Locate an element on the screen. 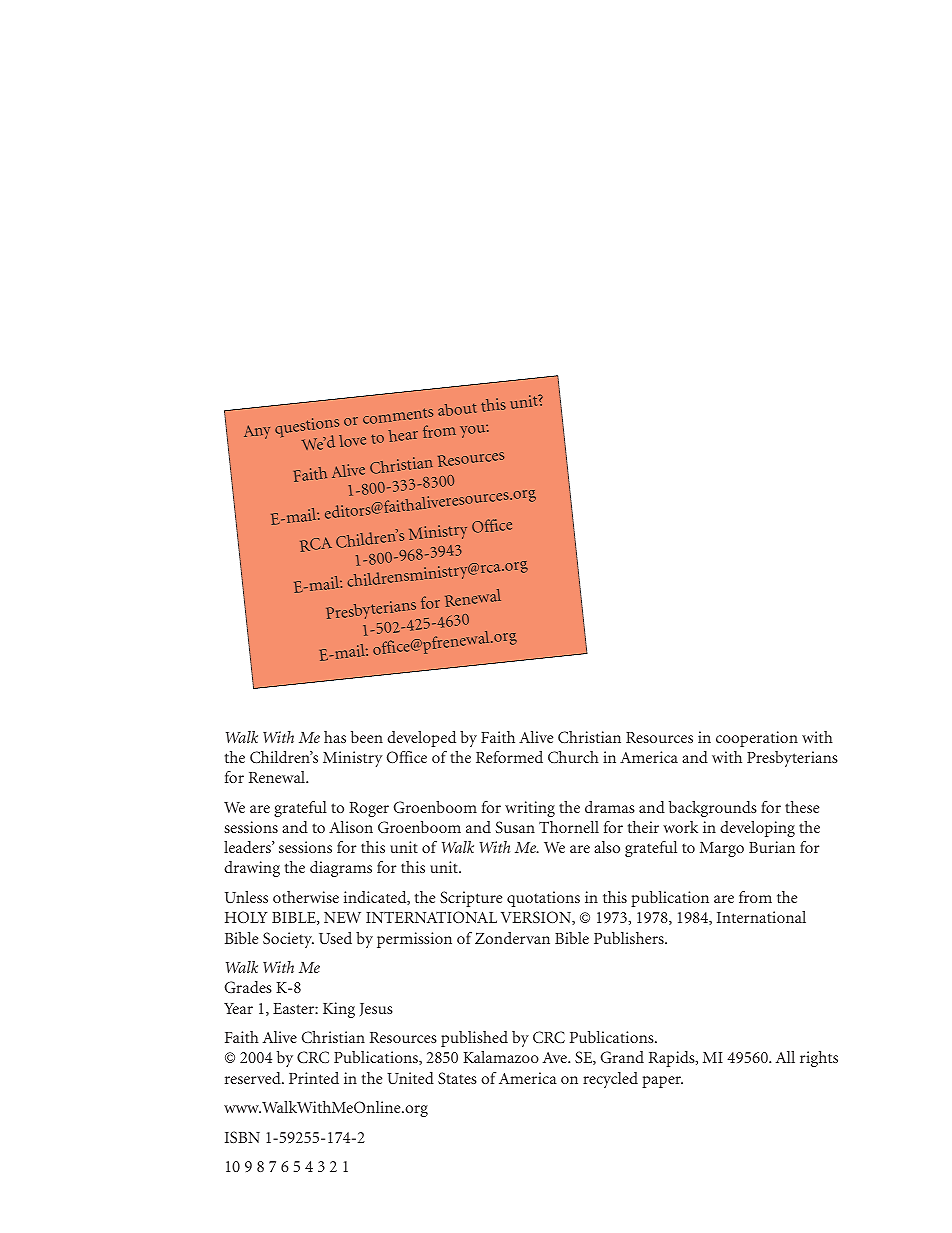  Publishers is located at coordinates (630, 938).
